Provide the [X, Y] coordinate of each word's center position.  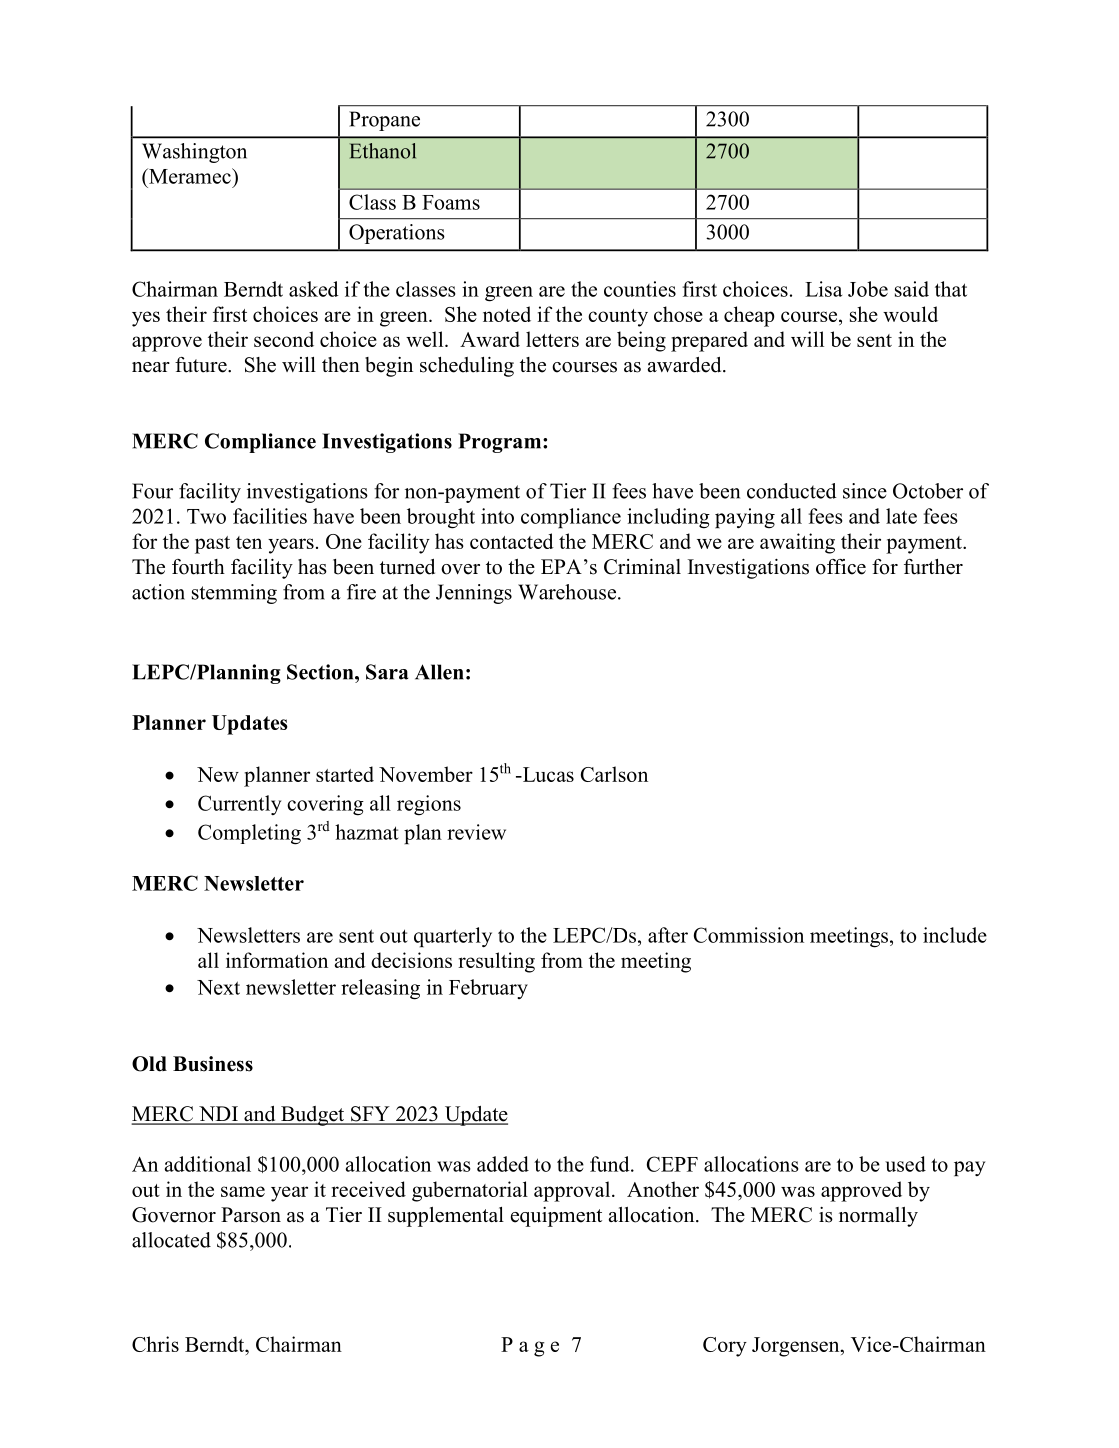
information [277, 960]
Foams [451, 202]
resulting [496, 962]
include [955, 935]
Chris [155, 1344]
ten [249, 542]
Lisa [823, 289]
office [841, 567]
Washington [194, 153]
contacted [512, 541]
